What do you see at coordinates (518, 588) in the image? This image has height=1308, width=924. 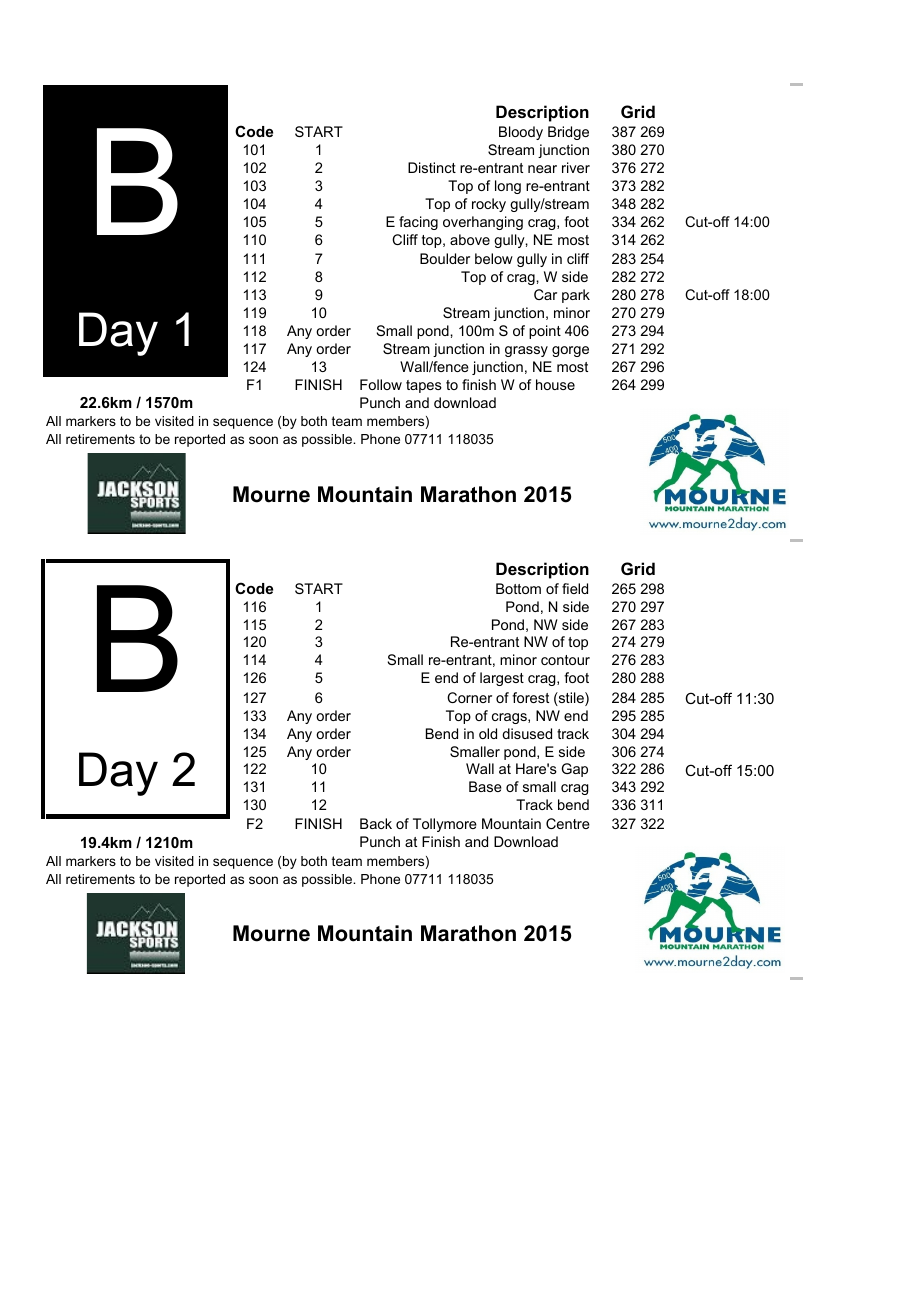 I see `Bottom` at bounding box center [518, 588].
